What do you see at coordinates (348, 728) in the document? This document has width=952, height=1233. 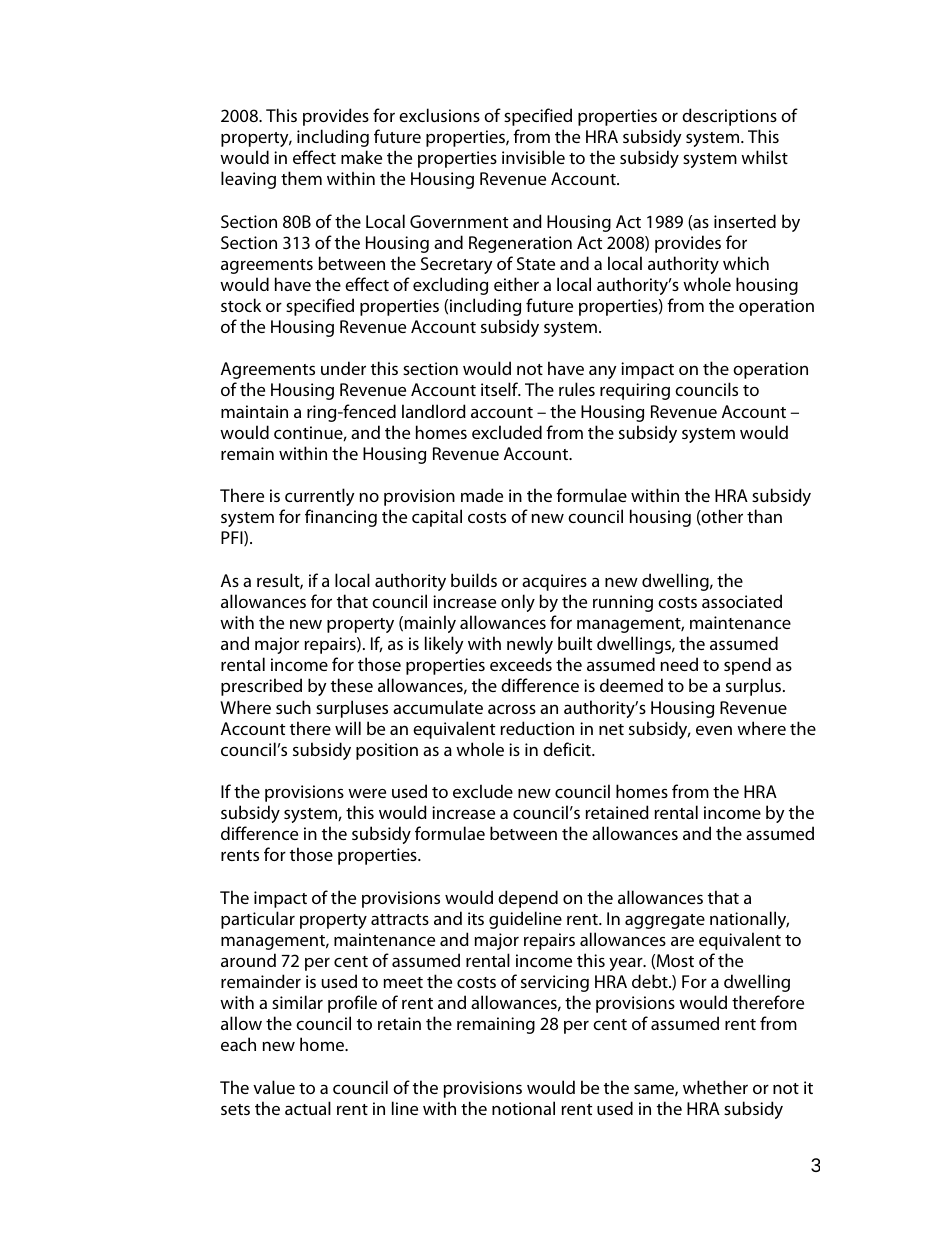 I see `will` at bounding box center [348, 728].
